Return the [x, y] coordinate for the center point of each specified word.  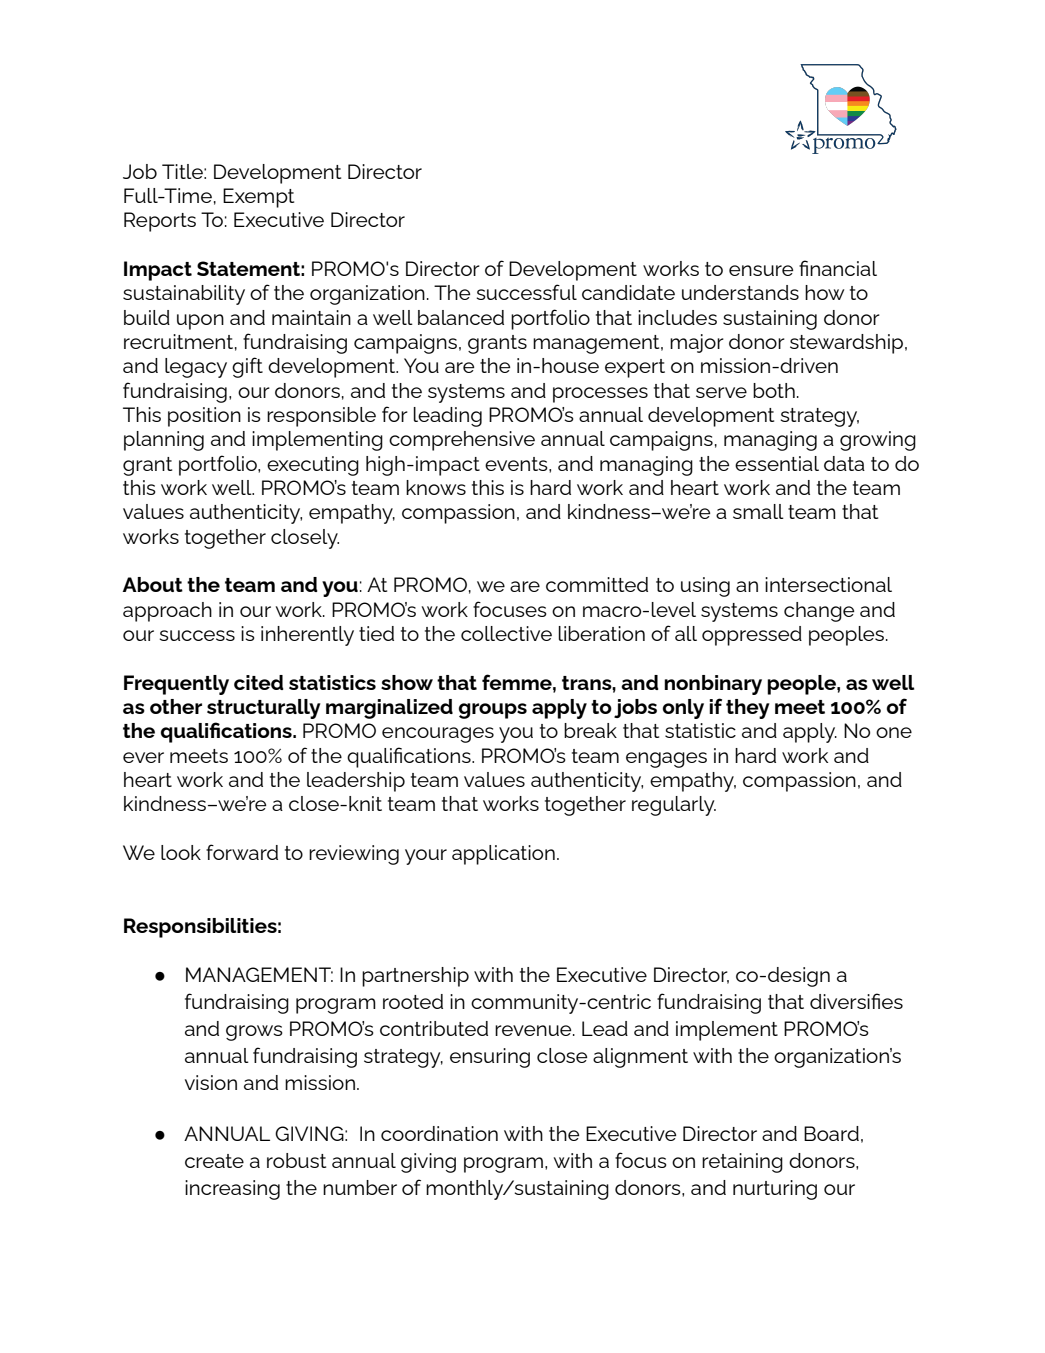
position [204, 417]
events [517, 464]
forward [242, 852]
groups [493, 711]
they [748, 709]
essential [777, 463]
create [214, 1161]
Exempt [258, 198]
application [503, 855]
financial [838, 268]
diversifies [856, 1001]
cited [258, 682]
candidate [628, 292]
